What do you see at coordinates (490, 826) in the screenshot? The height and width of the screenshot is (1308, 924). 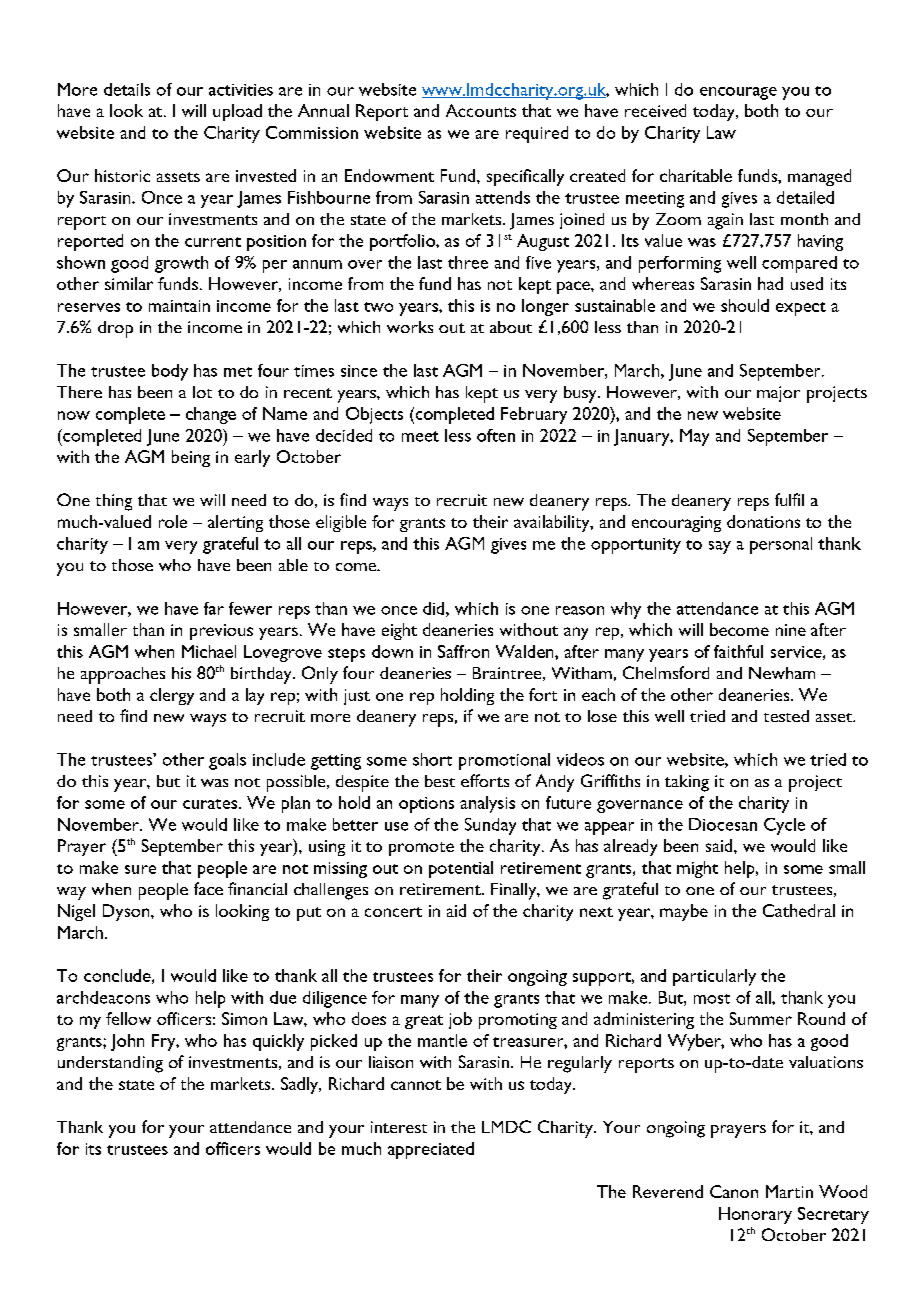 I see `Sunday` at bounding box center [490, 826].
